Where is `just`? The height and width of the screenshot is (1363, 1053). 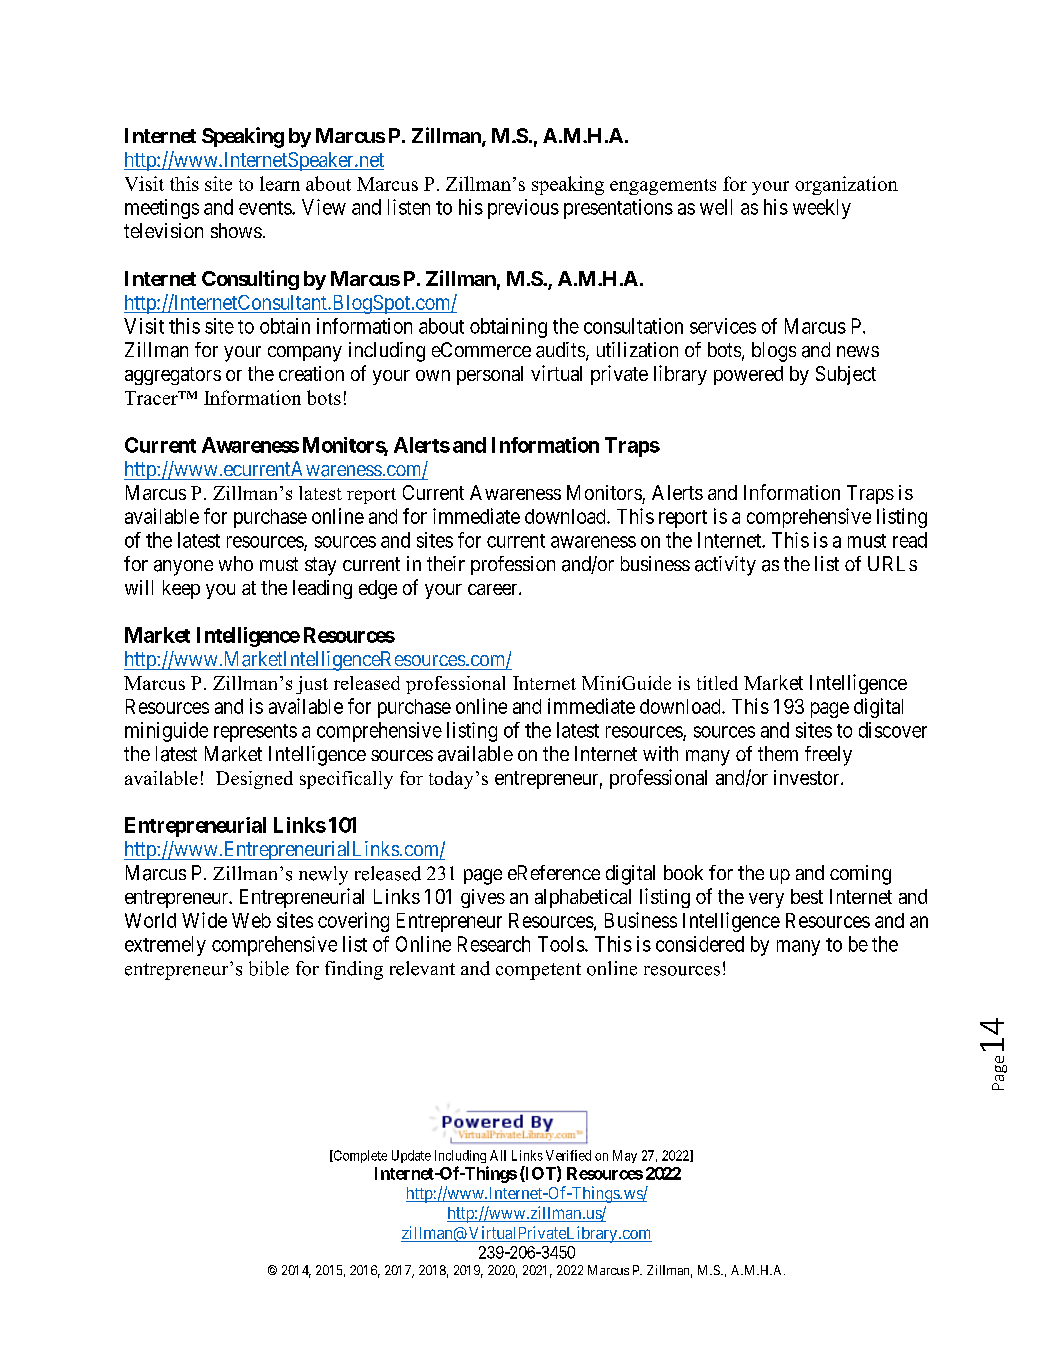
just is located at coordinates (312, 685).
